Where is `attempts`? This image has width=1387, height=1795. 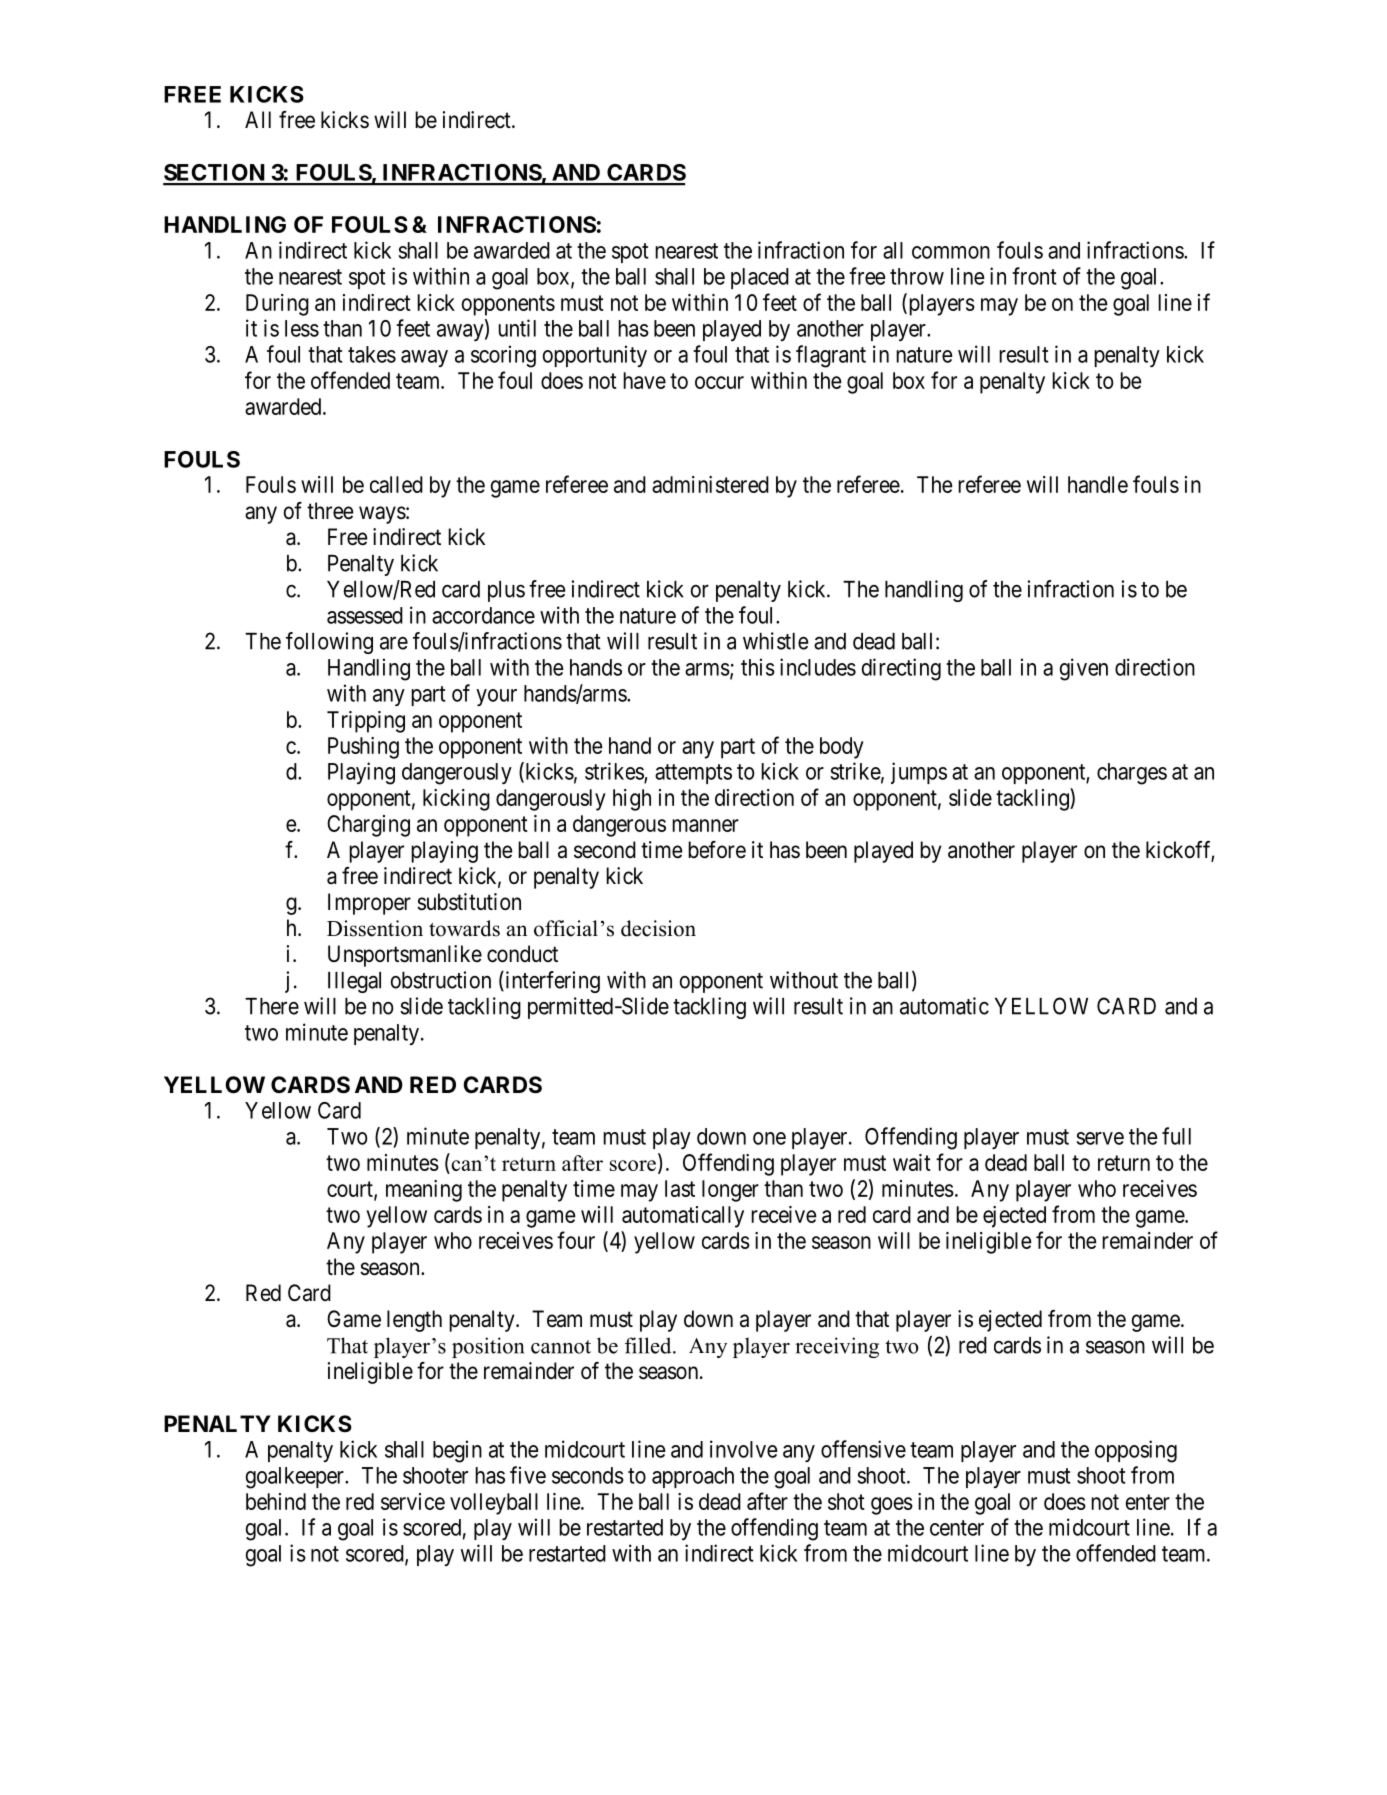
attempts is located at coordinates (693, 774).
